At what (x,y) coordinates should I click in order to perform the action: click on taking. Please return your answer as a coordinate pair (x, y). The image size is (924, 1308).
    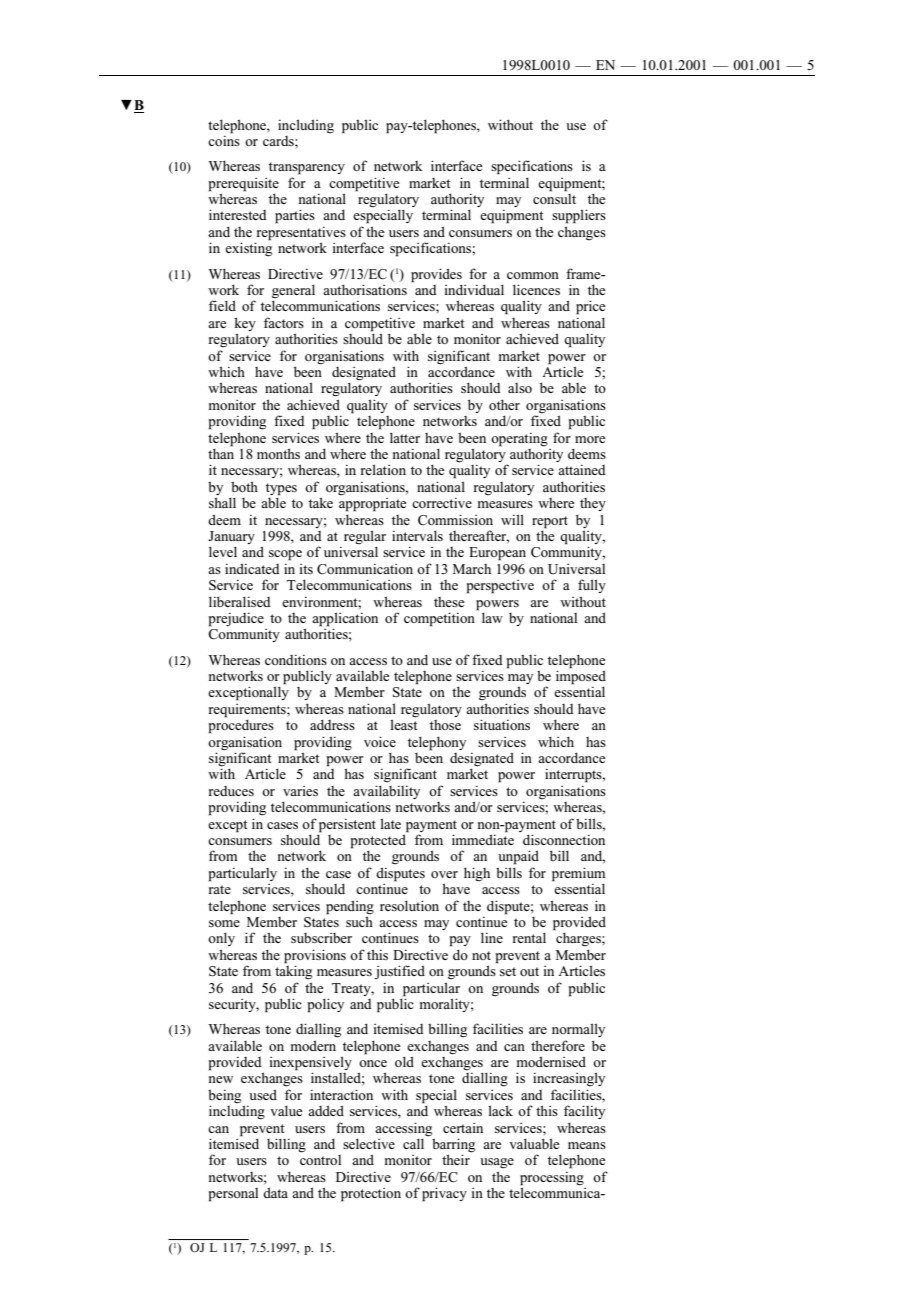
    Looking at the image, I should click on (293, 971).
